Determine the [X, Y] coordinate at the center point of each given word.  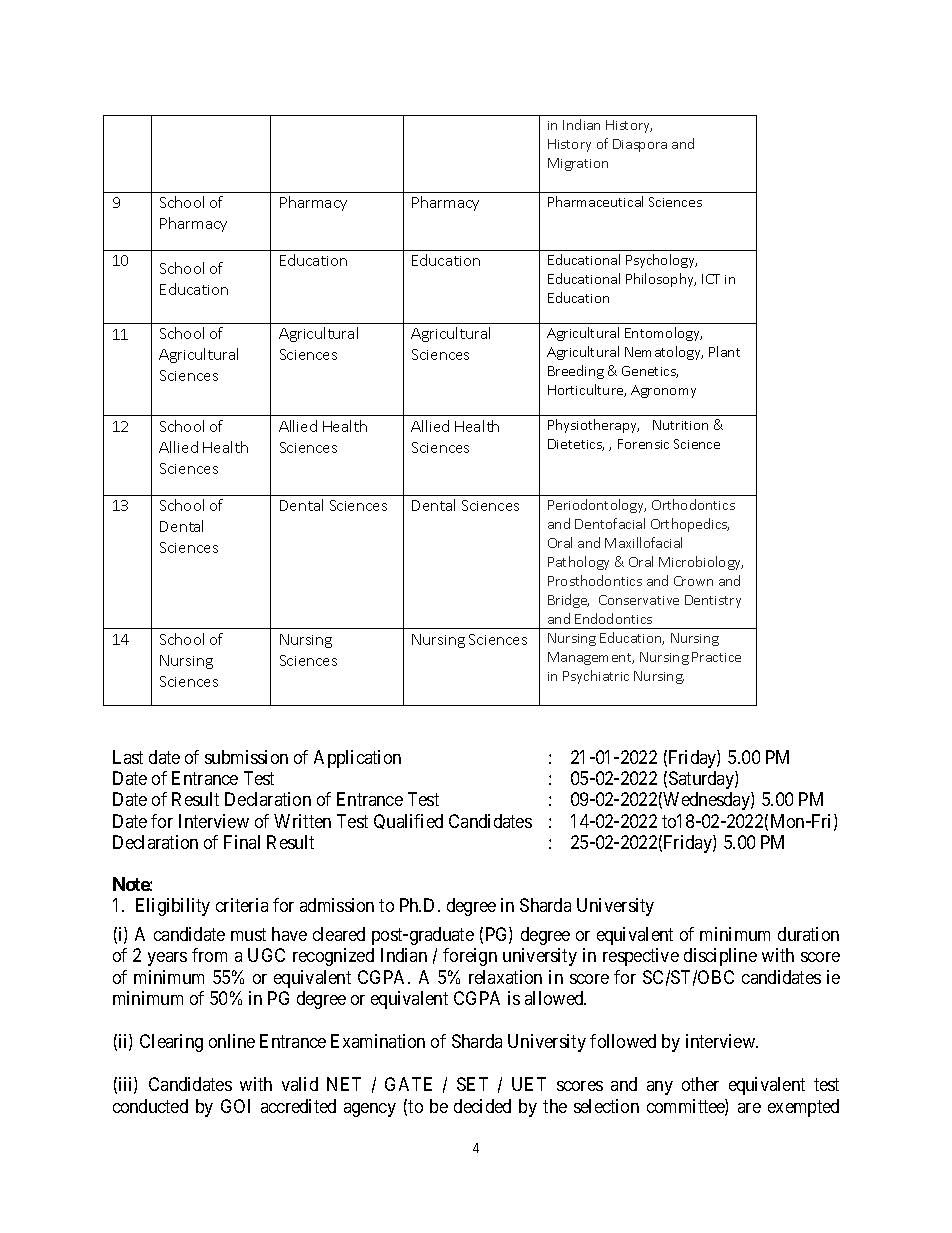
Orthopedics [690, 525]
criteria [242, 905]
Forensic [643, 444]
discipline [720, 957]
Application [357, 759]
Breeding [576, 372]
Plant [724, 351]
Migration [578, 164]
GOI [235, 1106]
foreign [470, 957]
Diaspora [640, 145]
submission [246, 757]
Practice [716, 657]
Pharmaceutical [595, 201]
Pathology [578, 563]
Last [128, 757]
